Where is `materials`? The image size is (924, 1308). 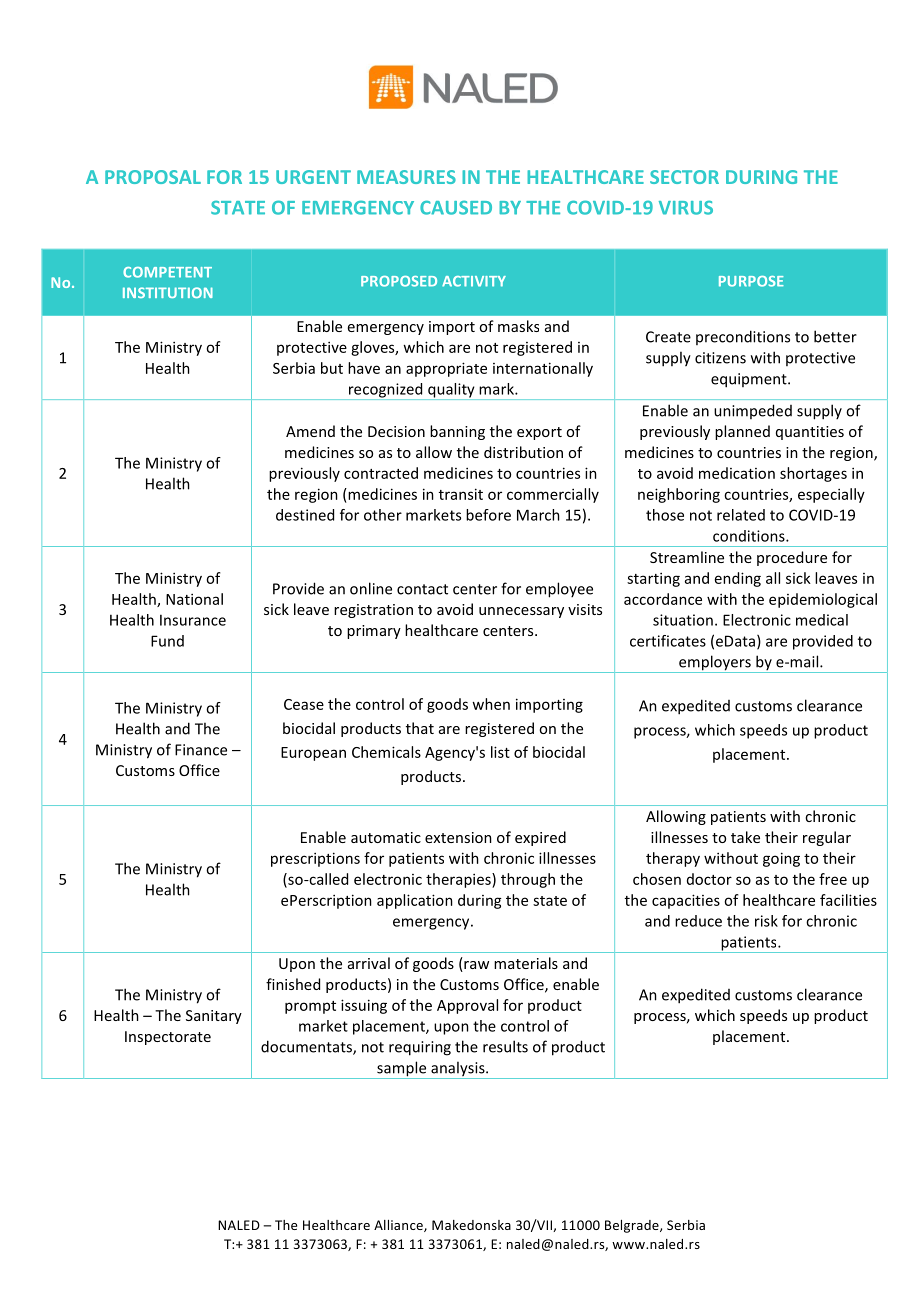
materials is located at coordinates (526, 963).
